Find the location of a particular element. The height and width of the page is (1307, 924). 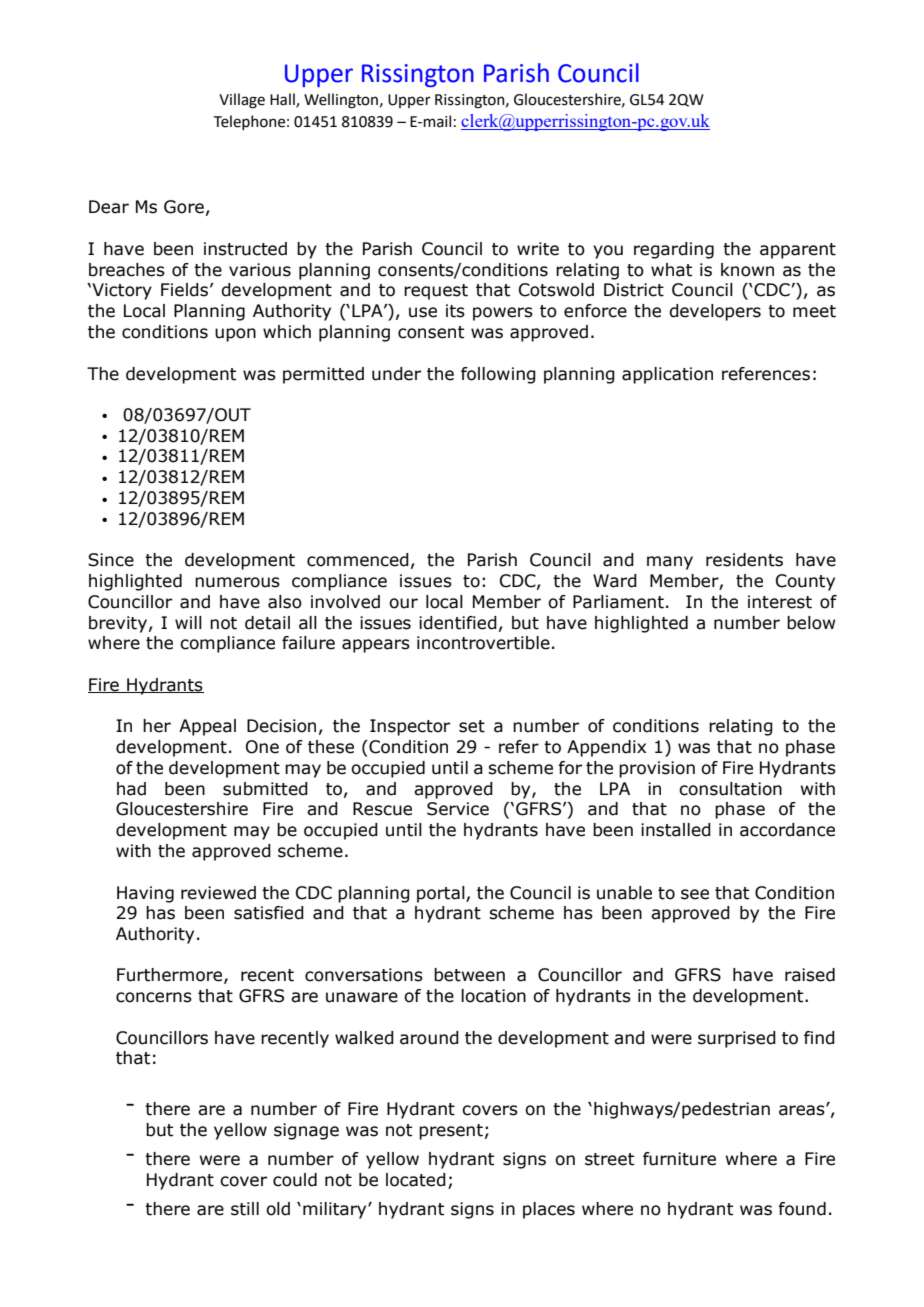

furniture is located at coordinates (679, 1159).
